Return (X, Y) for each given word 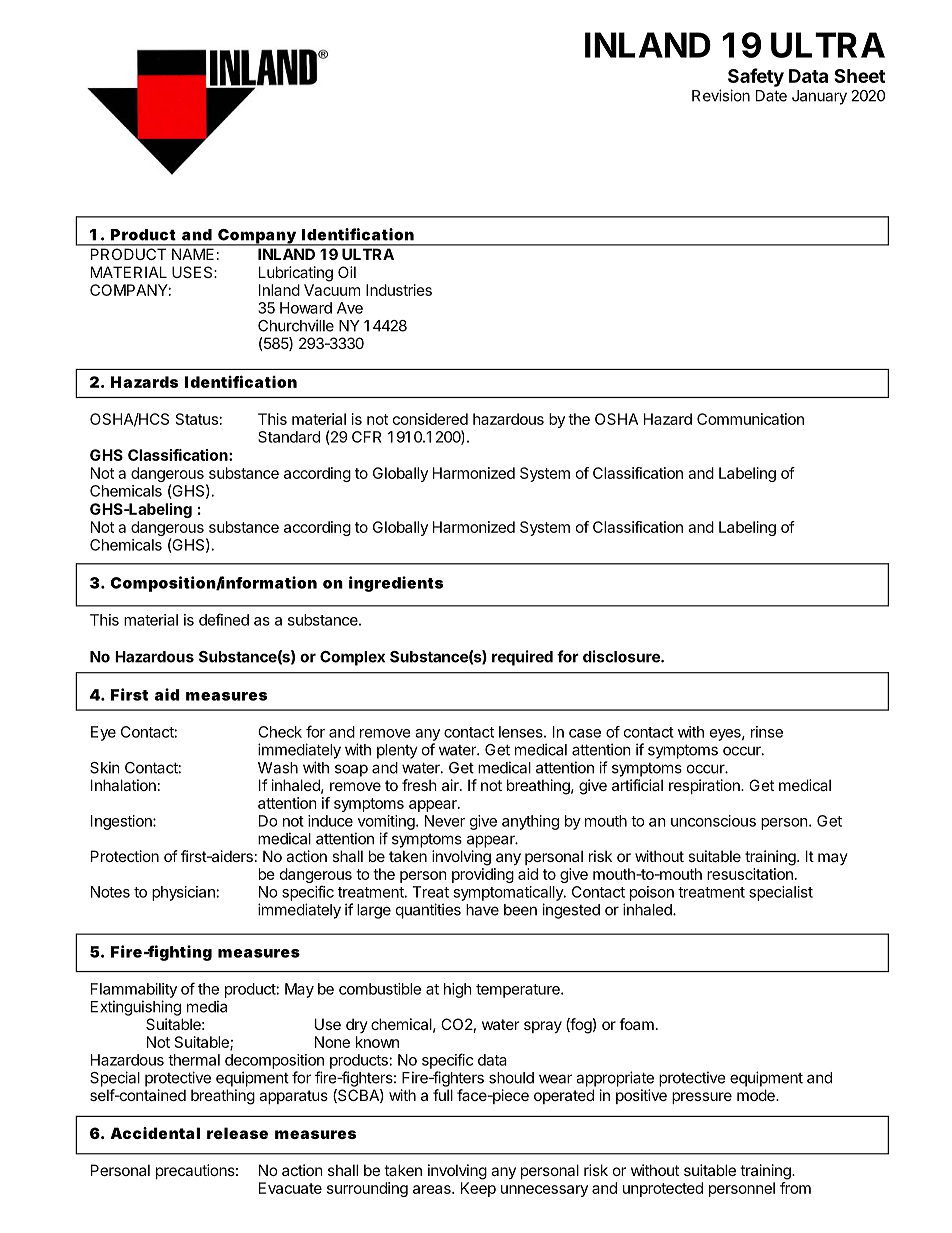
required (522, 658)
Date (771, 96)
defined (224, 619)
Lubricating (296, 274)
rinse (767, 732)
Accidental (155, 1133)
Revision (721, 95)
